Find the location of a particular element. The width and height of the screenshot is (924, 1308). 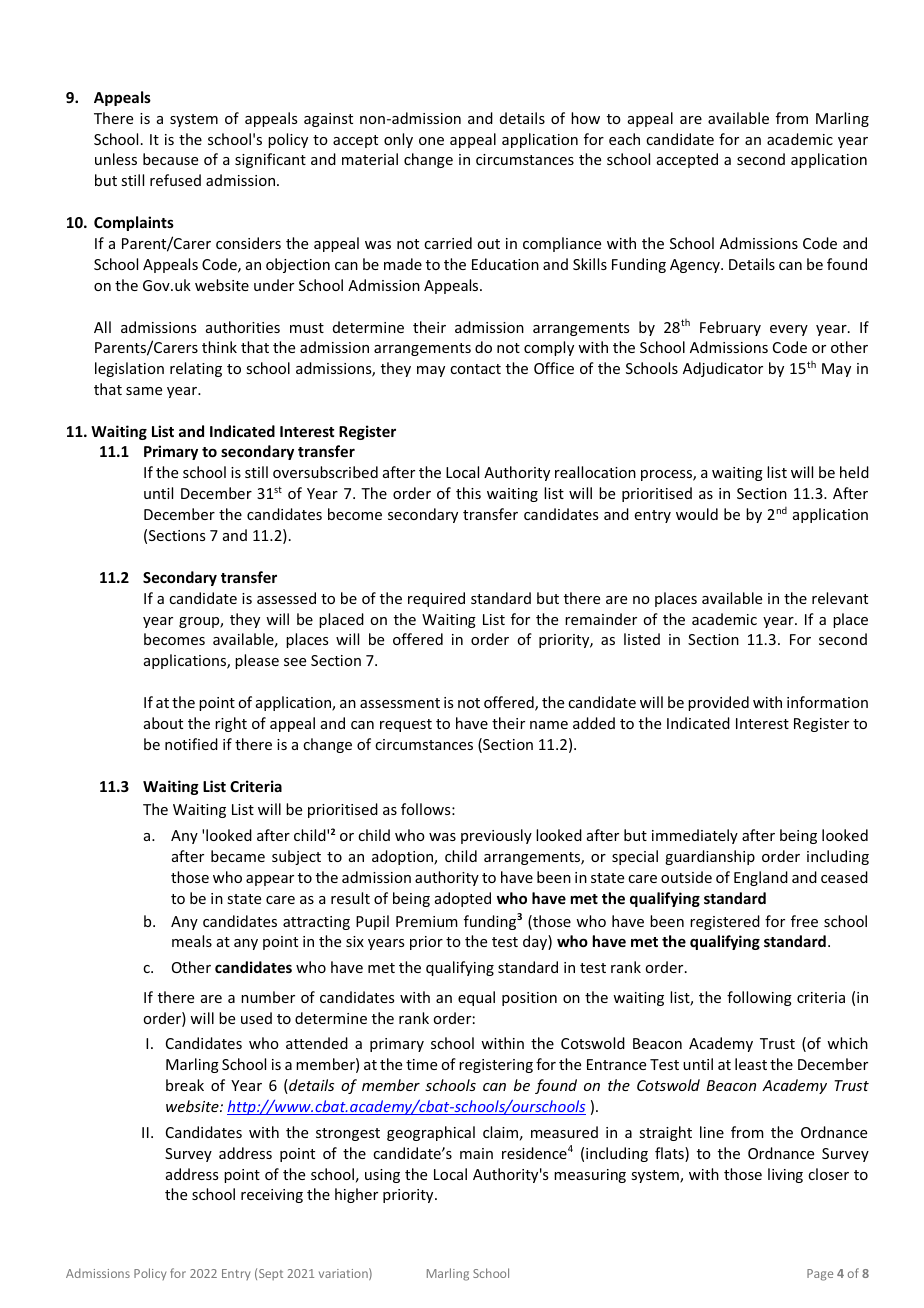

Sept is located at coordinates (271, 1274).
